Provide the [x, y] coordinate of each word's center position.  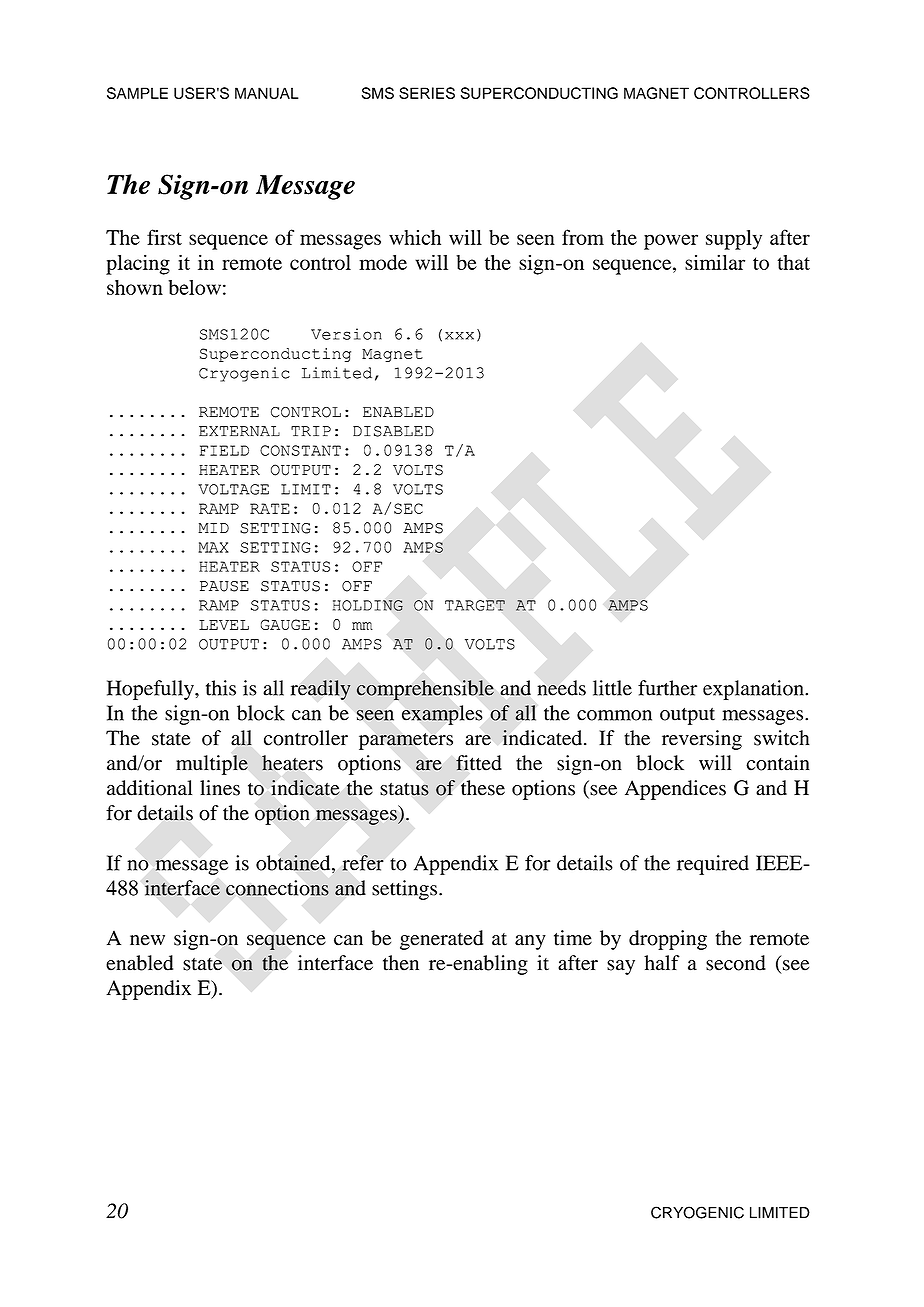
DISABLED [393, 431]
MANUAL [267, 93]
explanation [754, 690]
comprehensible [425, 690]
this [221, 688]
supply [734, 240]
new [147, 940]
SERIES [427, 93]
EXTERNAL [239, 431]
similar [715, 262]
